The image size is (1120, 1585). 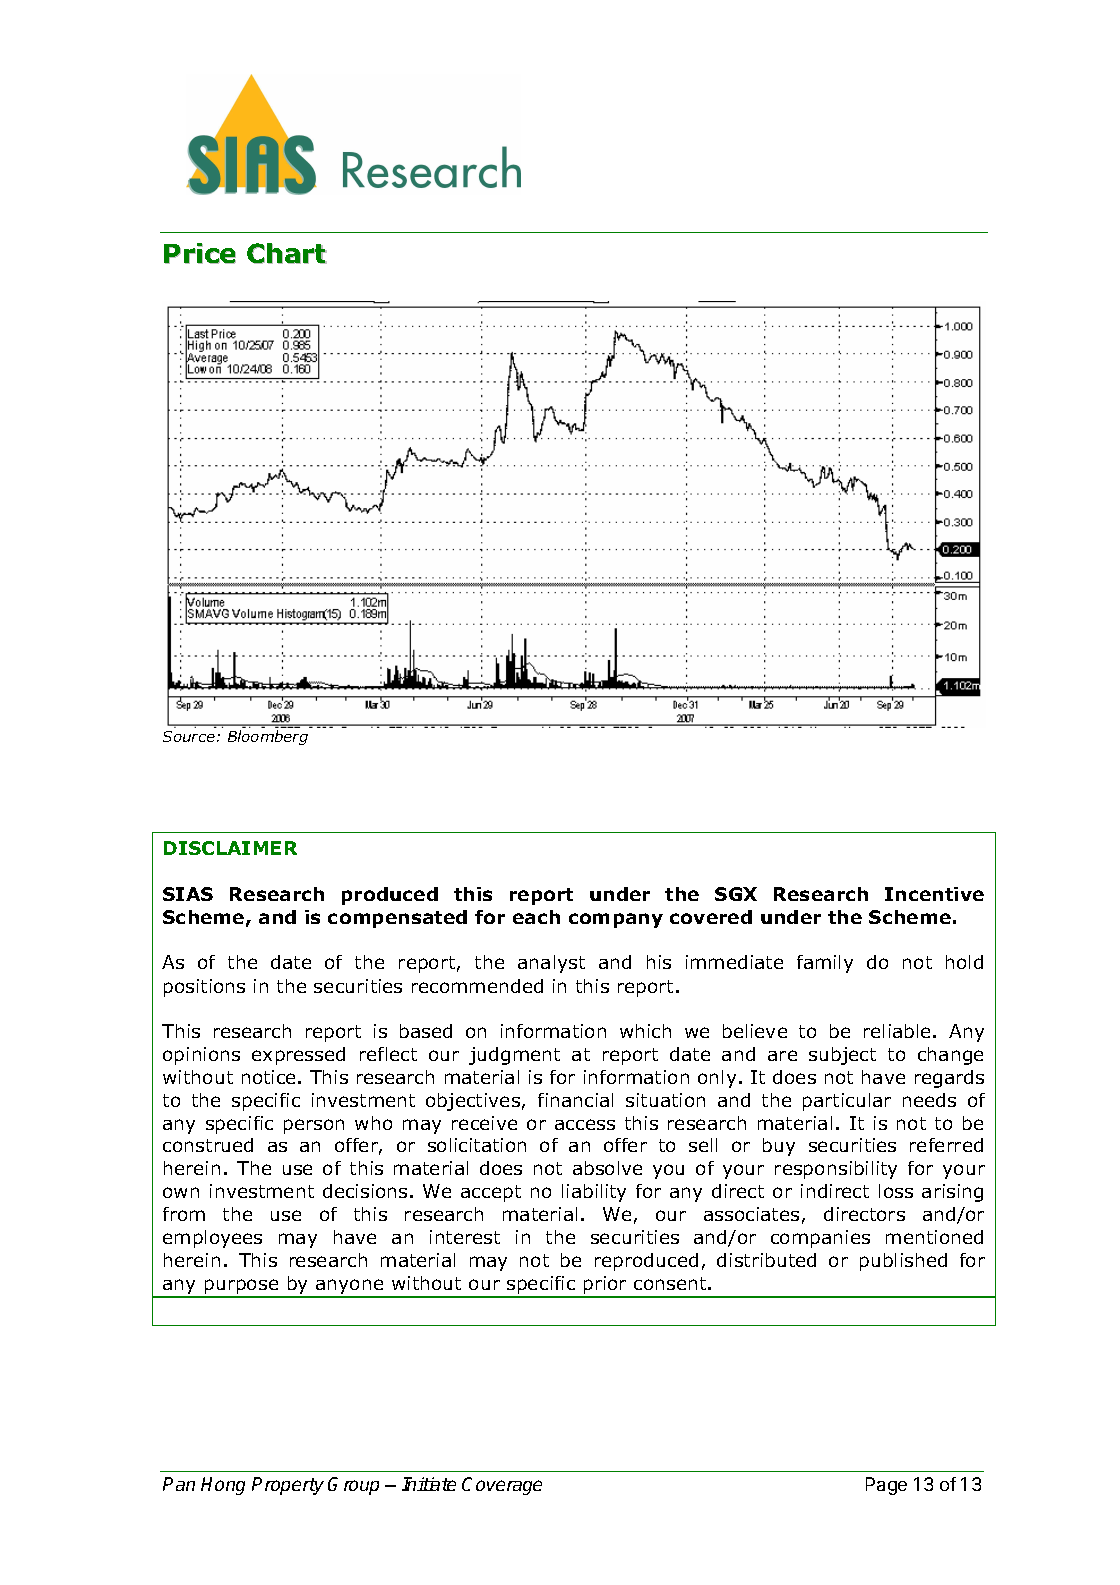 I want to click on employees, so click(x=212, y=1239).
